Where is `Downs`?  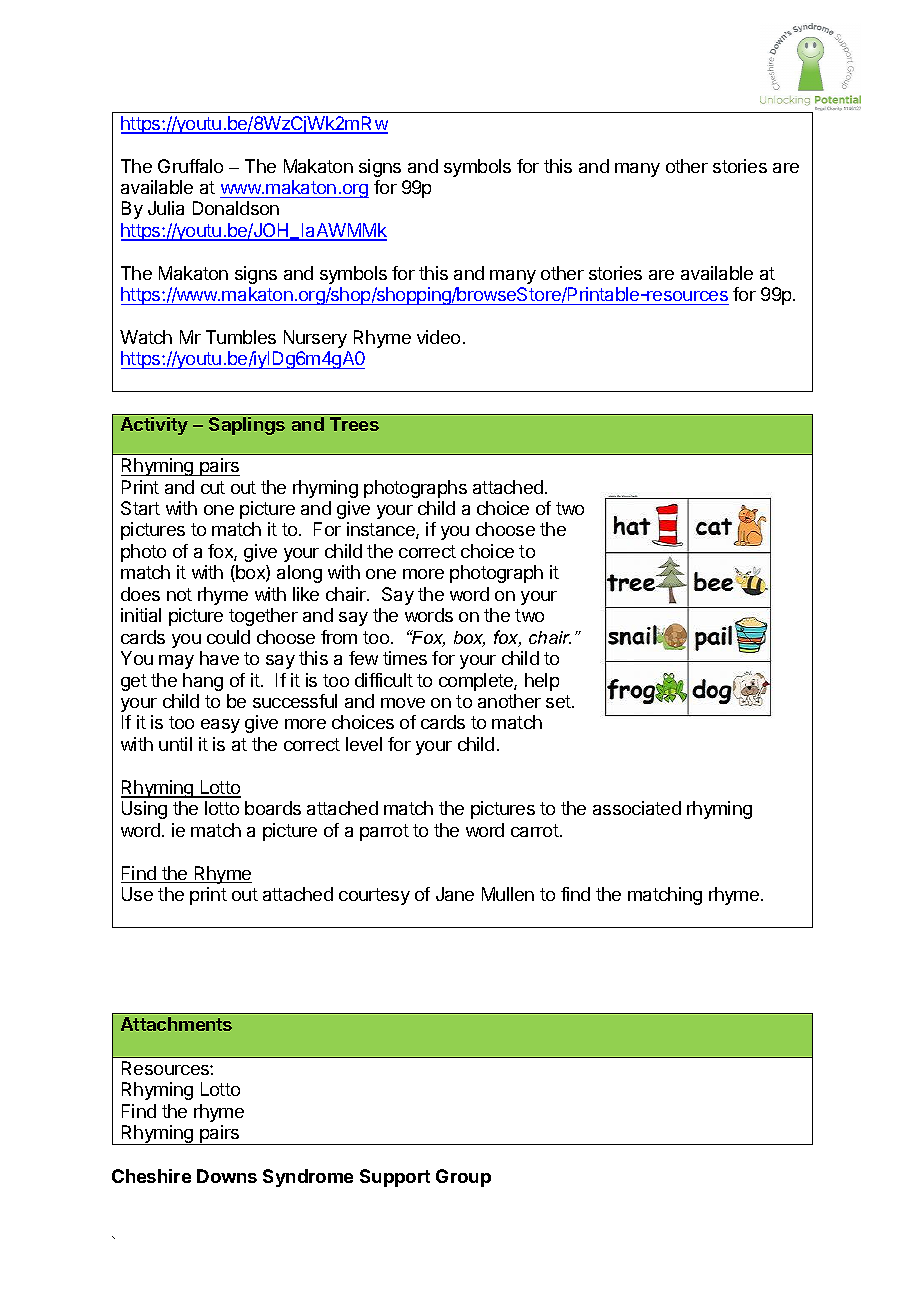
Downs is located at coordinates (227, 1176).
